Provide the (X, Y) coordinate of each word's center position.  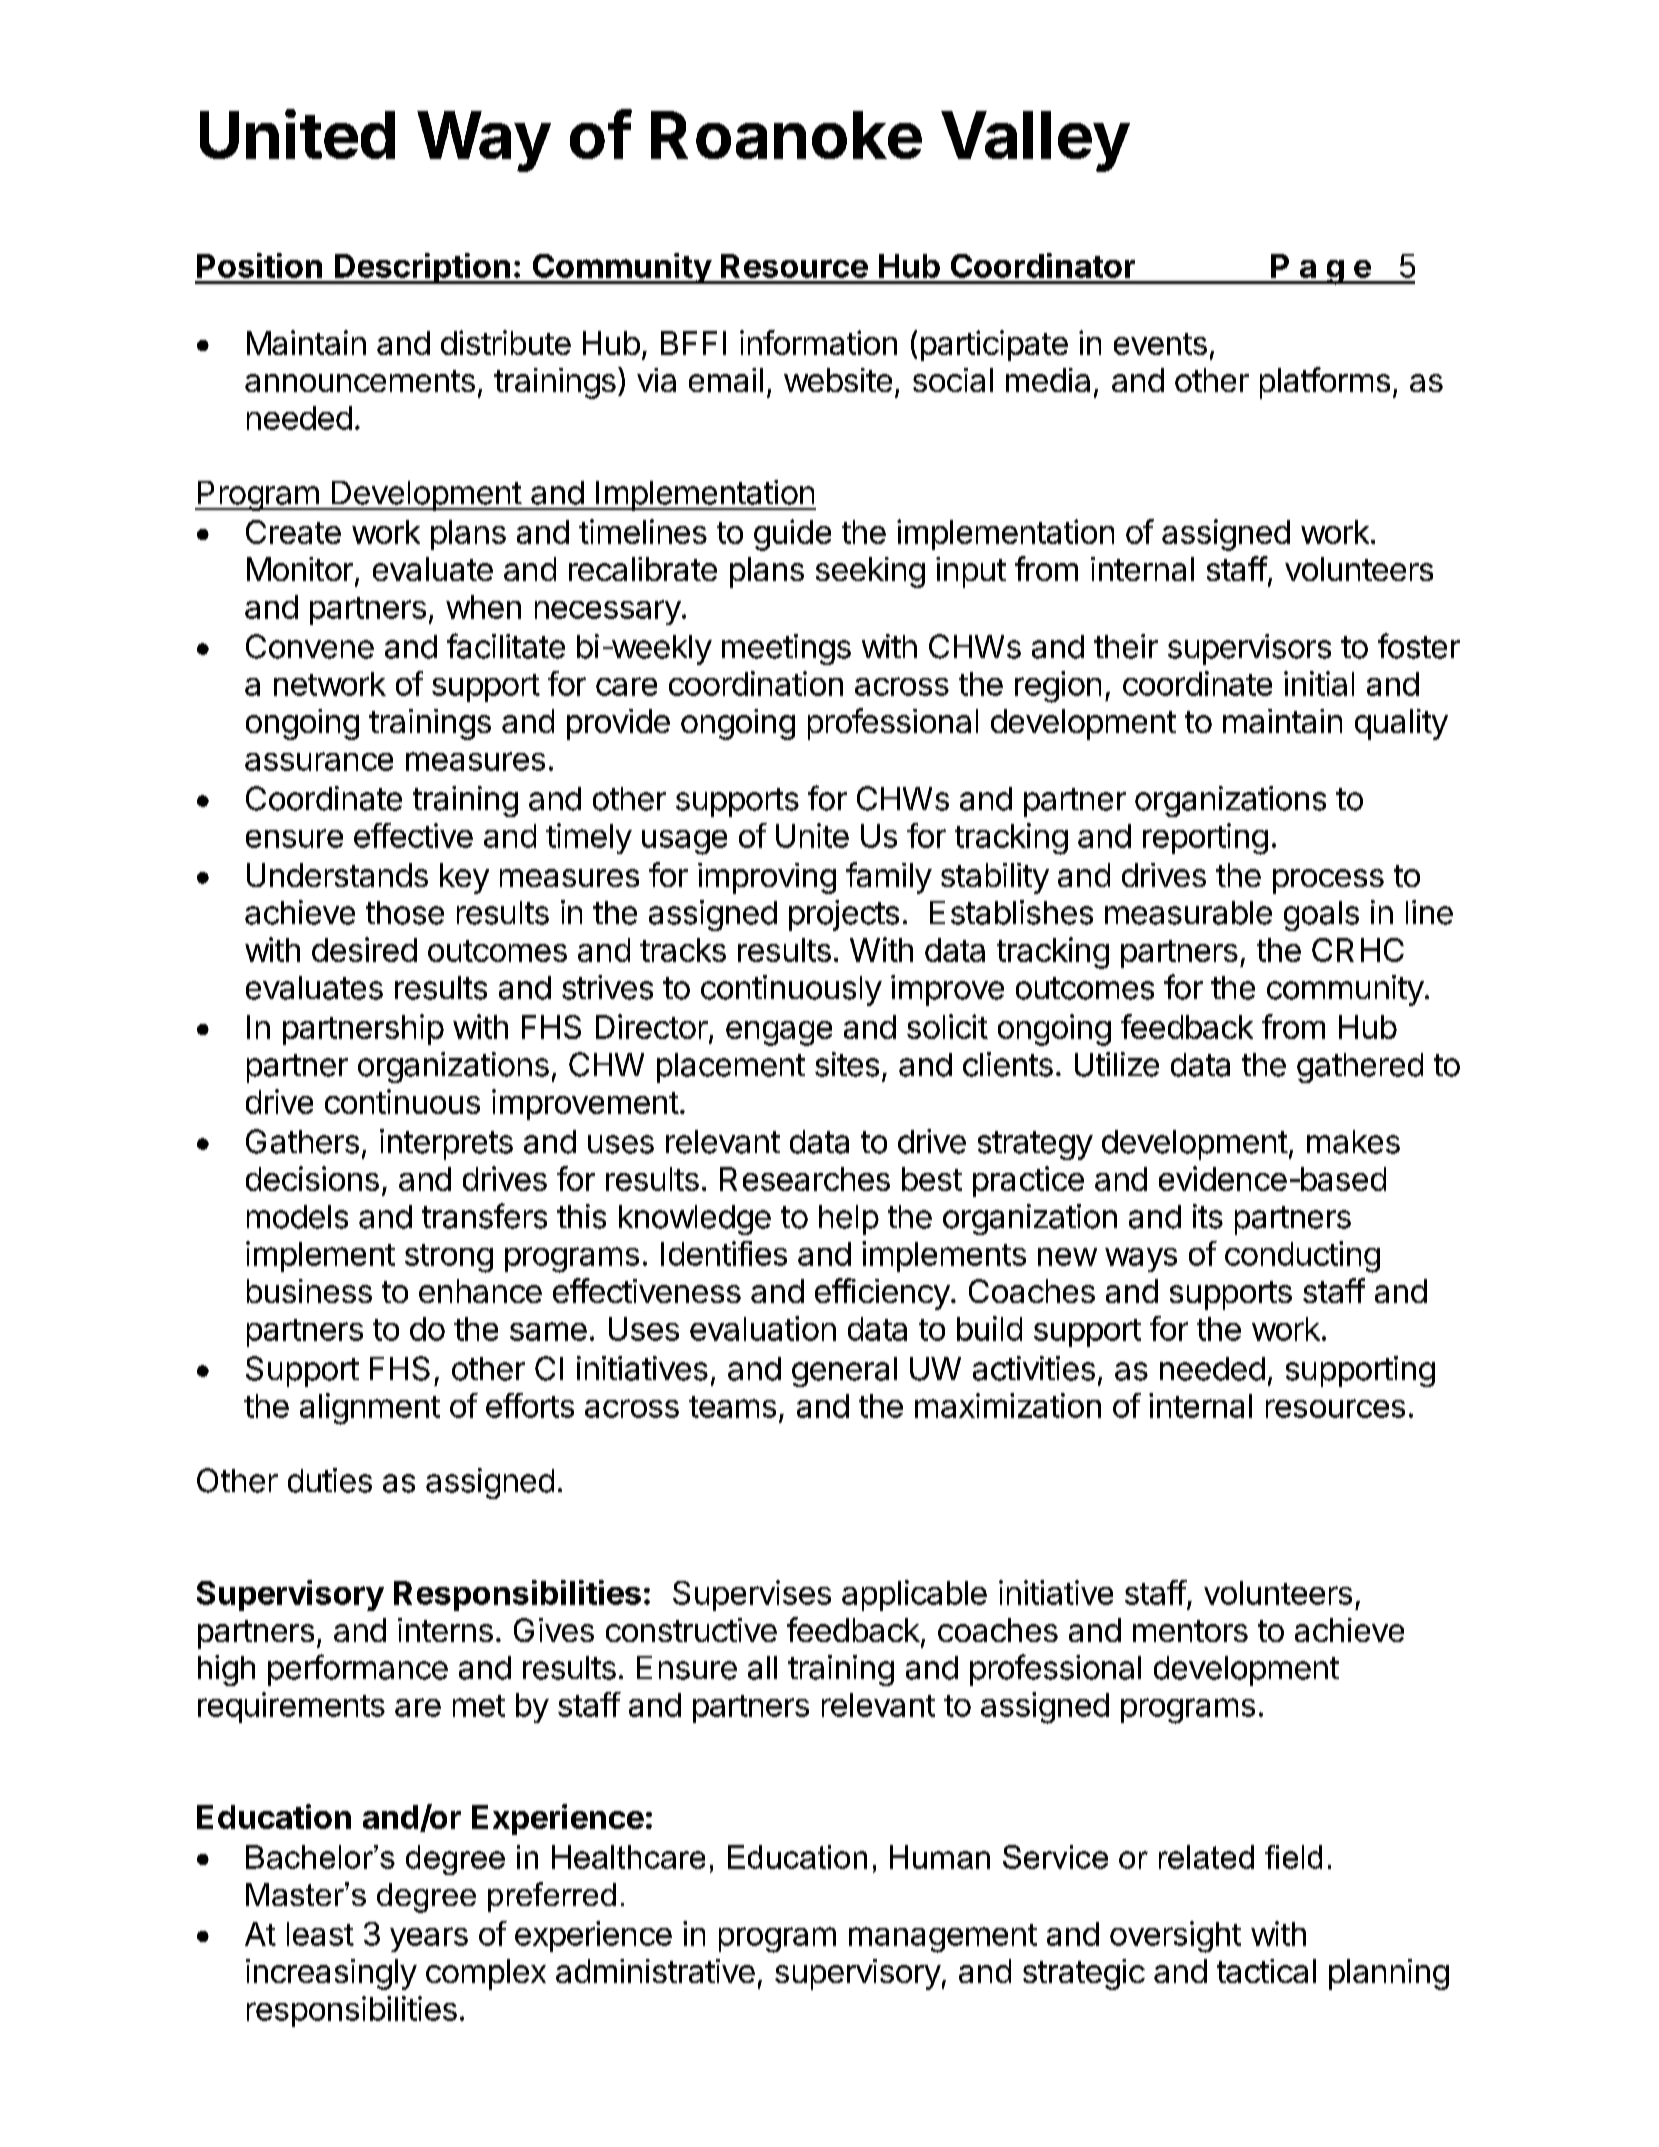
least (320, 1934)
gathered (1360, 1068)
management (943, 1938)
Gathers (302, 1141)
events (1160, 344)
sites (847, 1064)
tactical (1266, 1971)
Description (422, 268)
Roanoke (786, 135)
